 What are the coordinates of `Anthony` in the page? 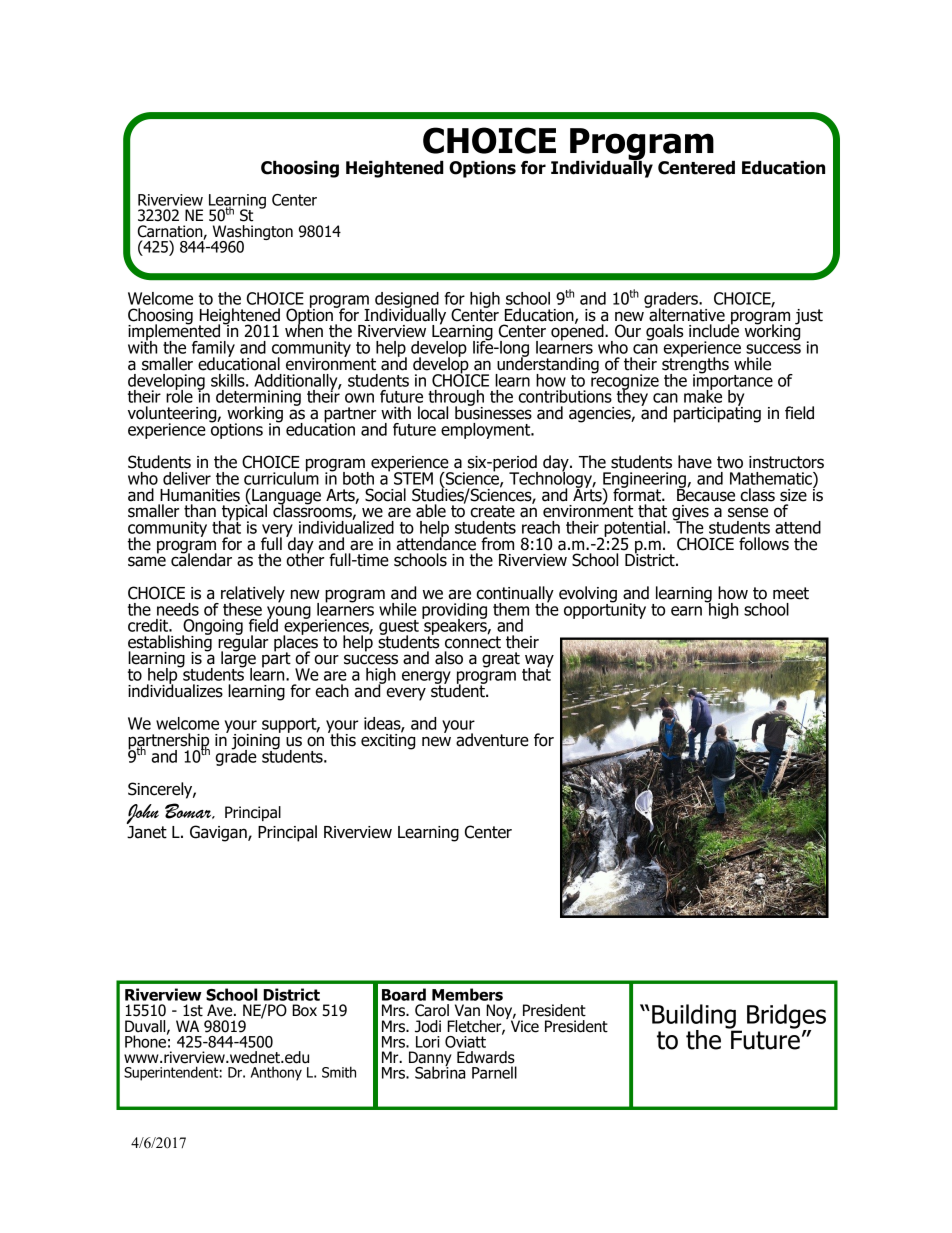 It's located at (276, 1074).
